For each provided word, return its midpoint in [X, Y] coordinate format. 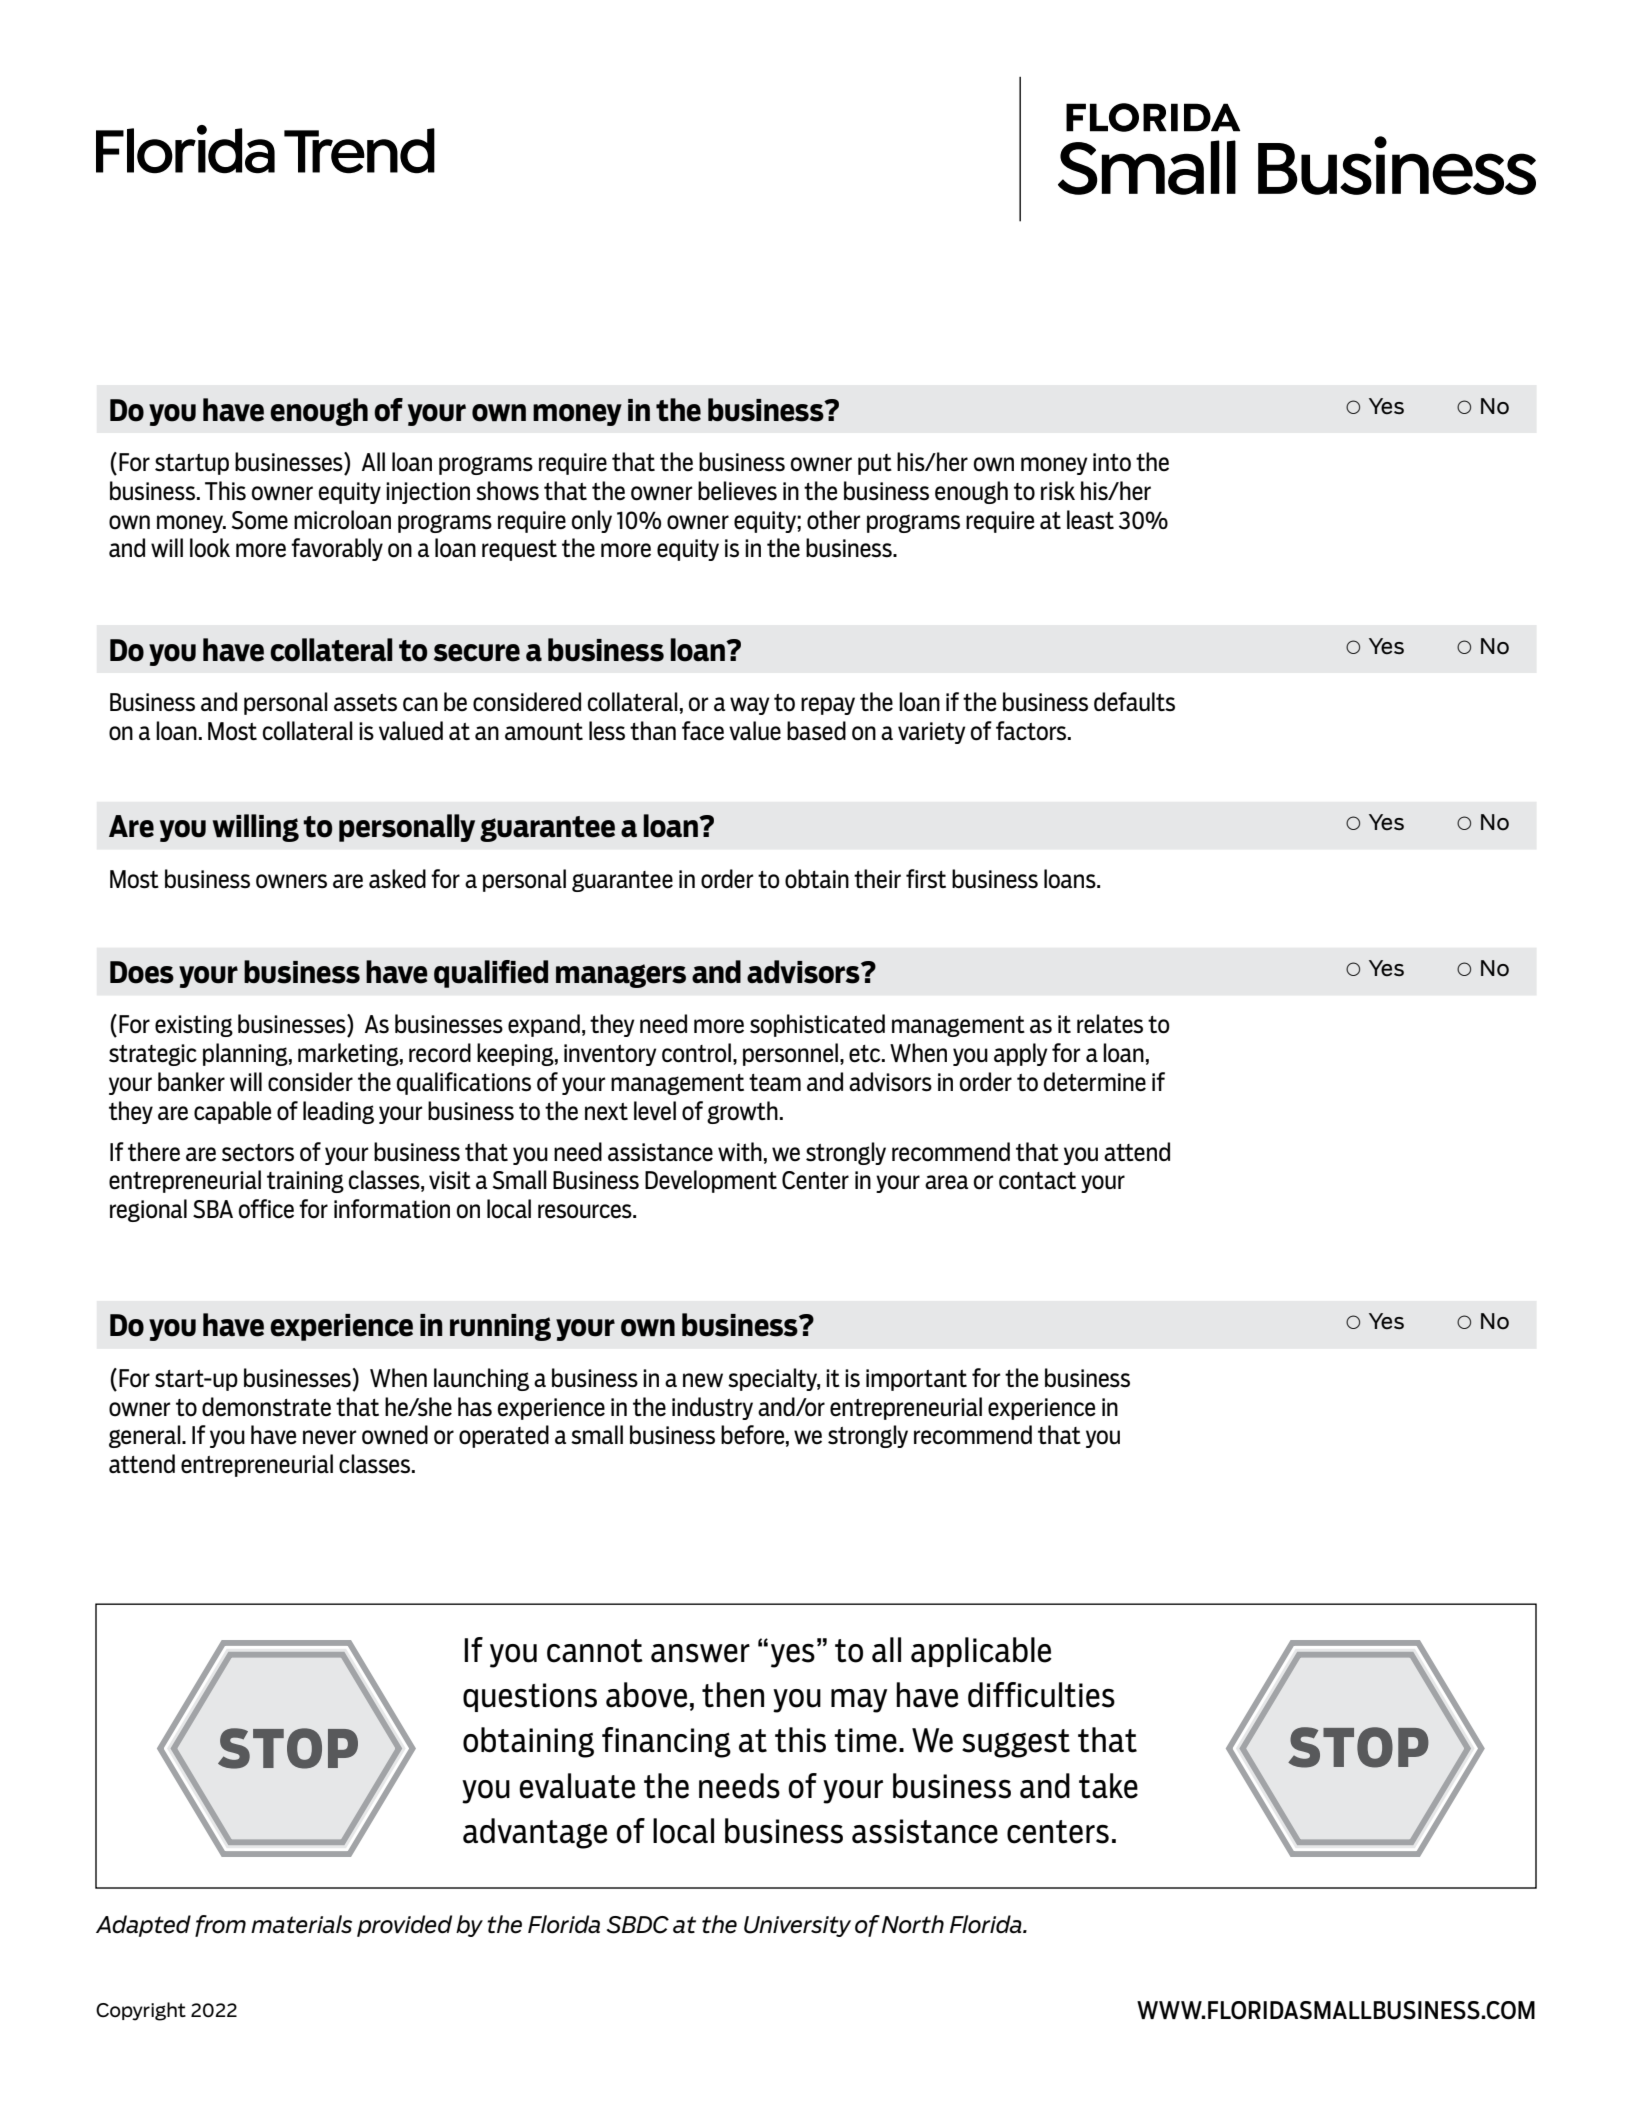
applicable [981, 1652]
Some [260, 520]
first [926, 879]
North [913, 1924]
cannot [595, 1651]
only [592, 521]
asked [397, 879]
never [329, 1437]
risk [1058, 491]
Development [711, 1181]
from [220, 1926]
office [266, 1209]
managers [621, 976]
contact [1037, 1181]
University [797, 1926]
